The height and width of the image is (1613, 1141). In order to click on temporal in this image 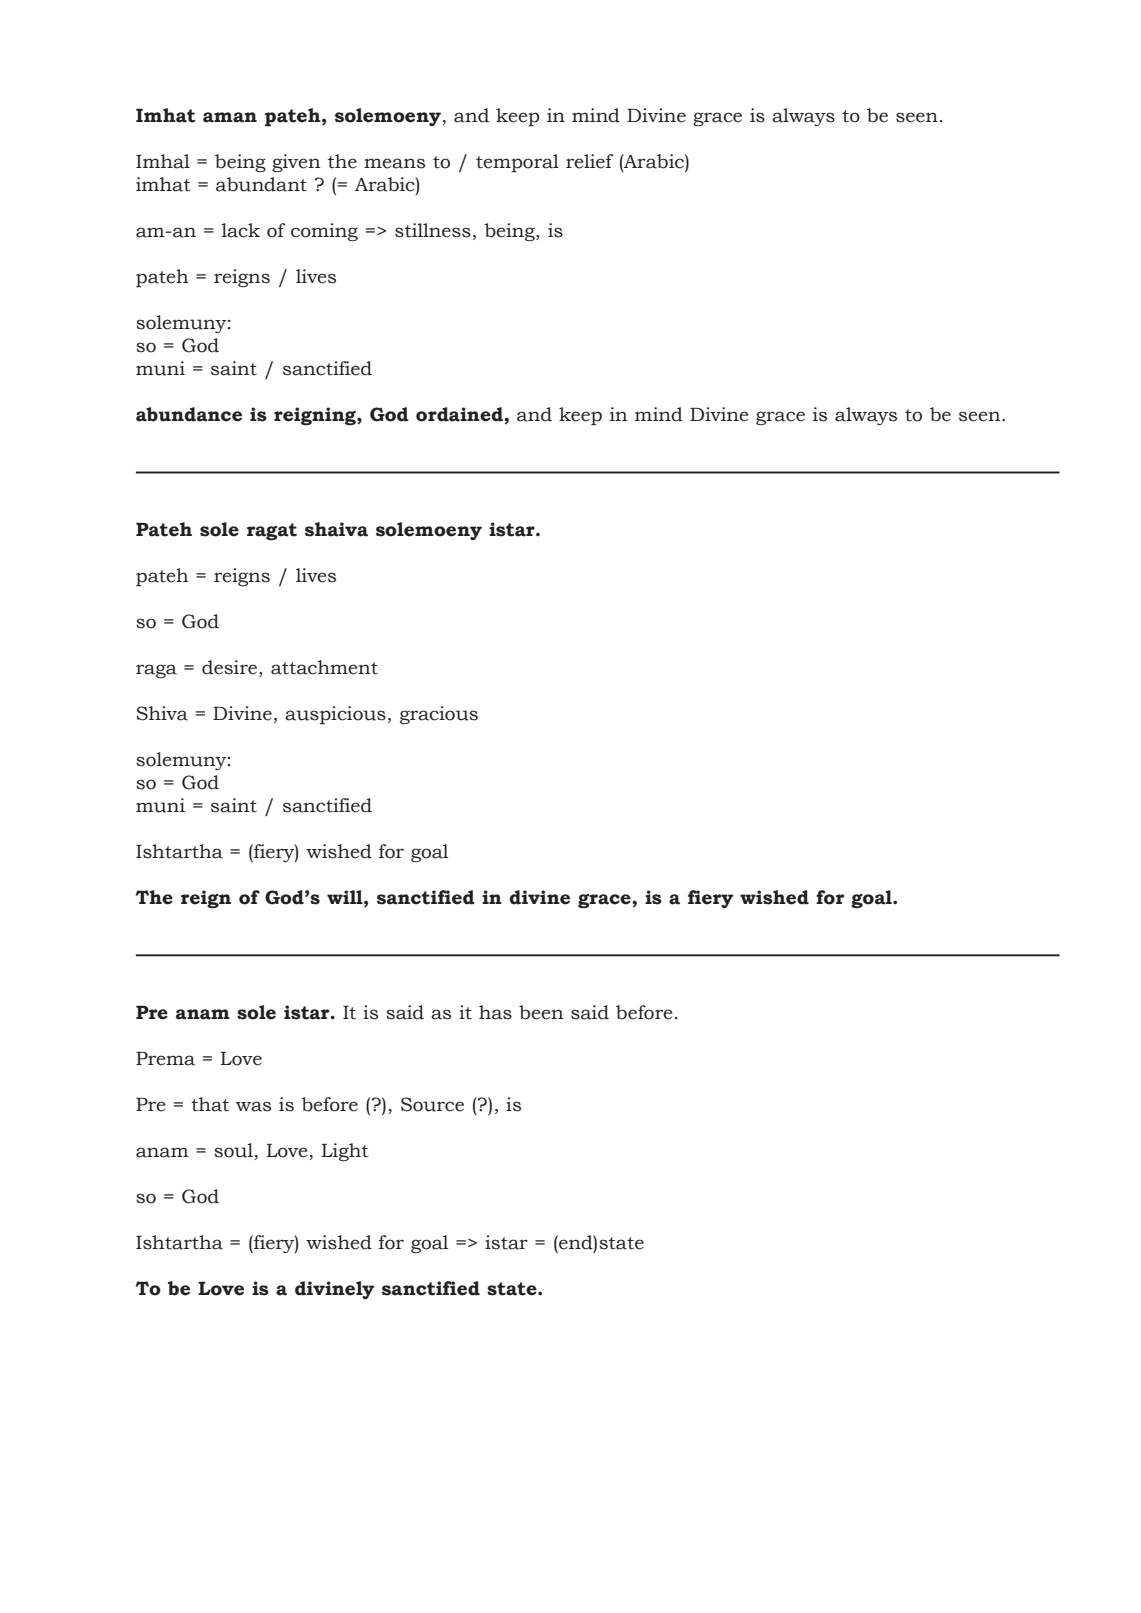, I will do `click(517, 163)`.
